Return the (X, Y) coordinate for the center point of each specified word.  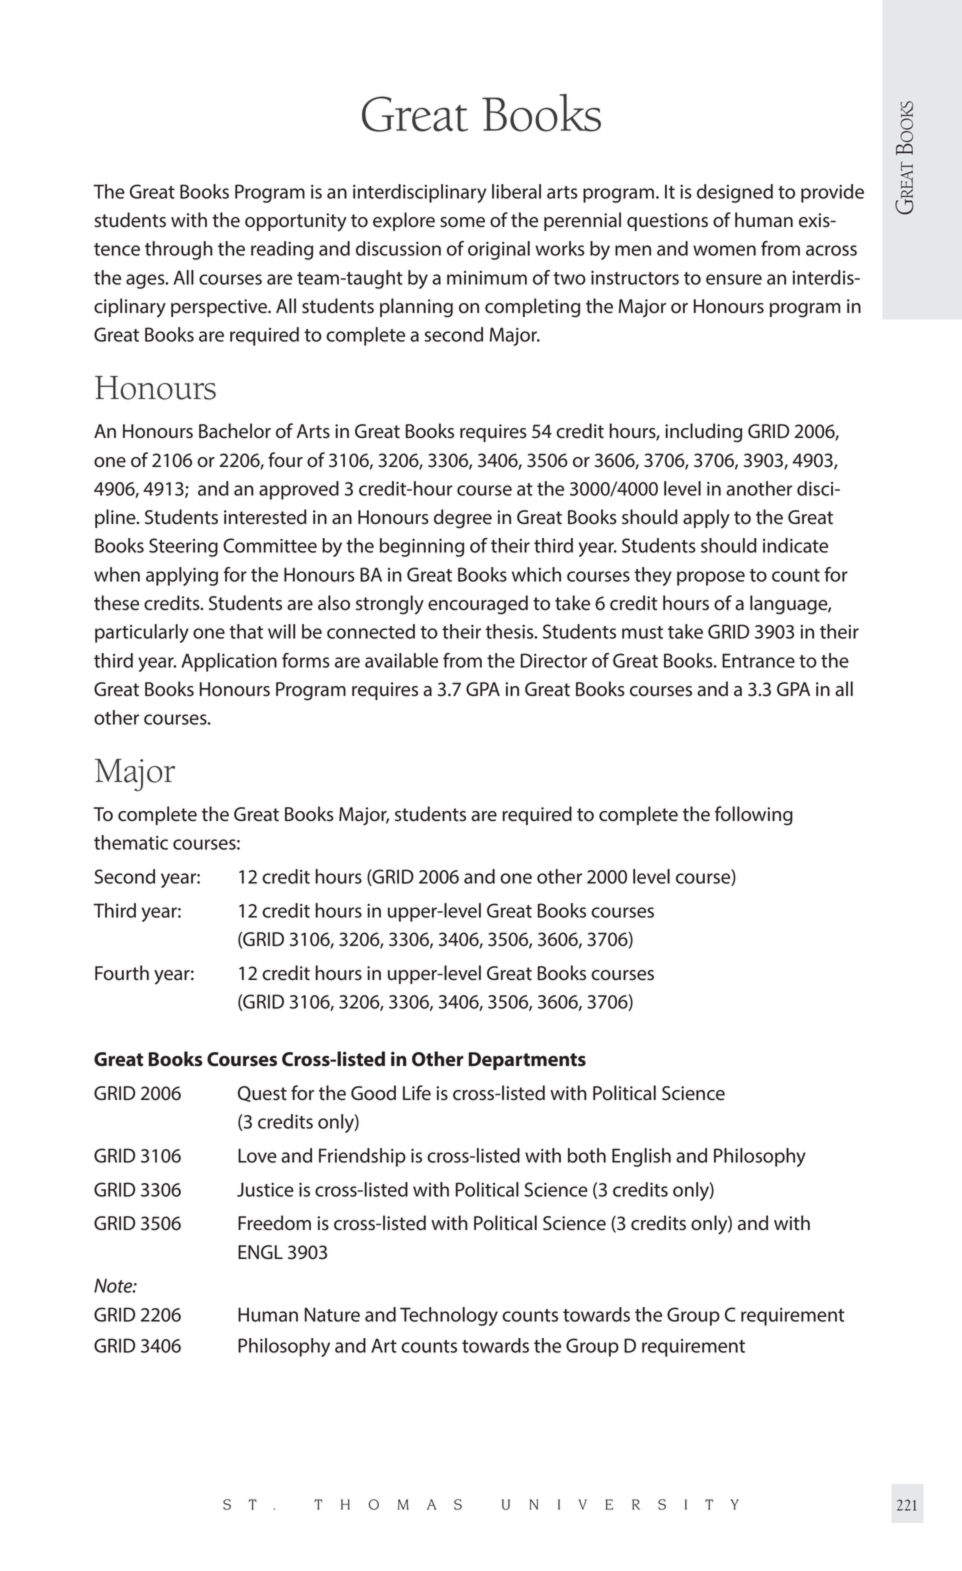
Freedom (274, 1223)
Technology (449, 1316)
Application (229, 662)
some (462, 222)
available (401, 660)
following (754, 816)
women (724, 250)
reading (282, 250)
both (587, 1155)
